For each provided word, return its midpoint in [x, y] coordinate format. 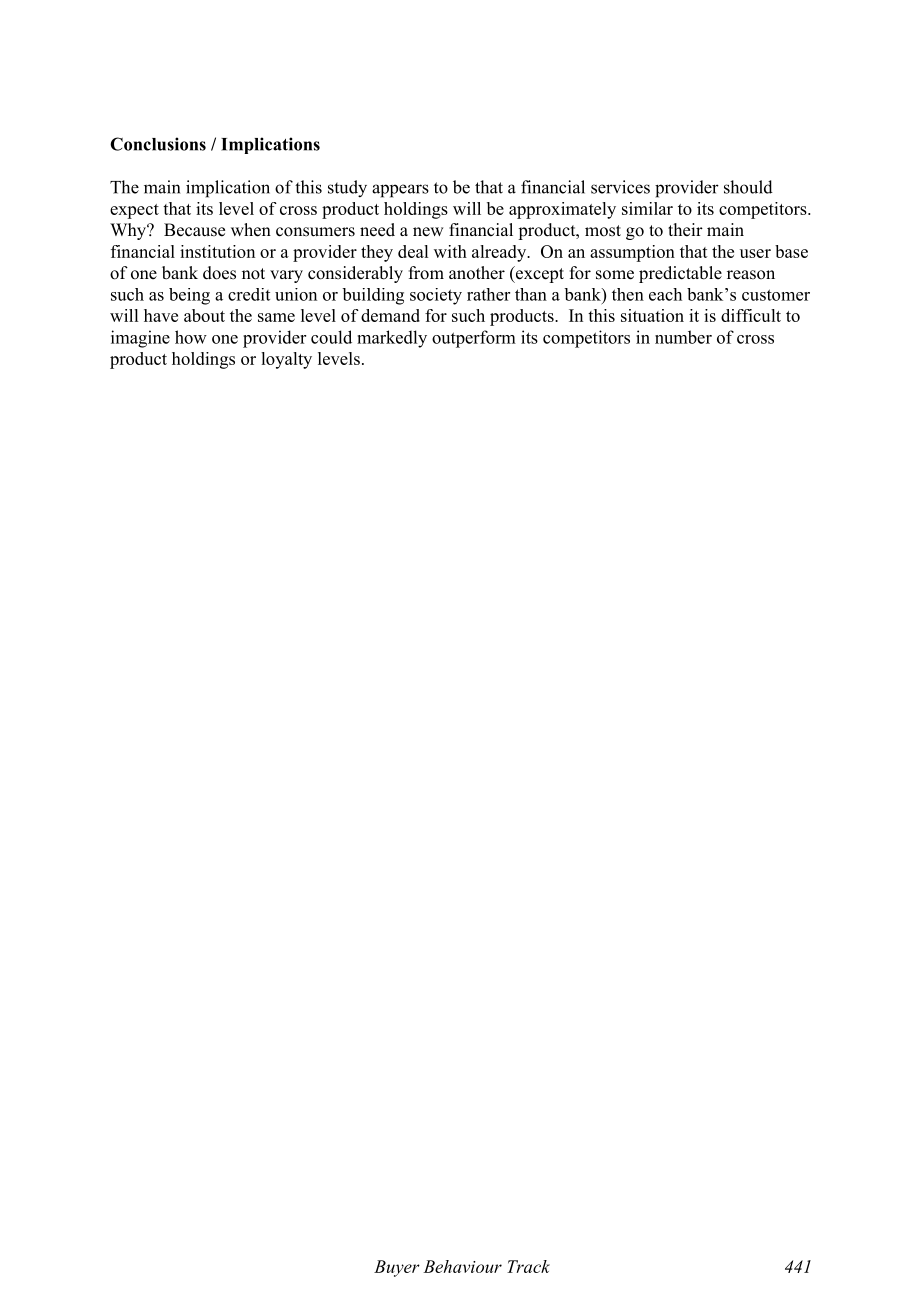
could [331, 337]
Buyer [397, 1268]
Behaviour [462, 1266]
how [191, 337]
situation [652, 315]
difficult [751, 315]
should [748, 187]
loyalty [286, 360]
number [683, 337]
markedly [392, 339]
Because [194, 230]
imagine [140, 339]
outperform [474, 339]
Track [528, 1266]
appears [400, 191]
